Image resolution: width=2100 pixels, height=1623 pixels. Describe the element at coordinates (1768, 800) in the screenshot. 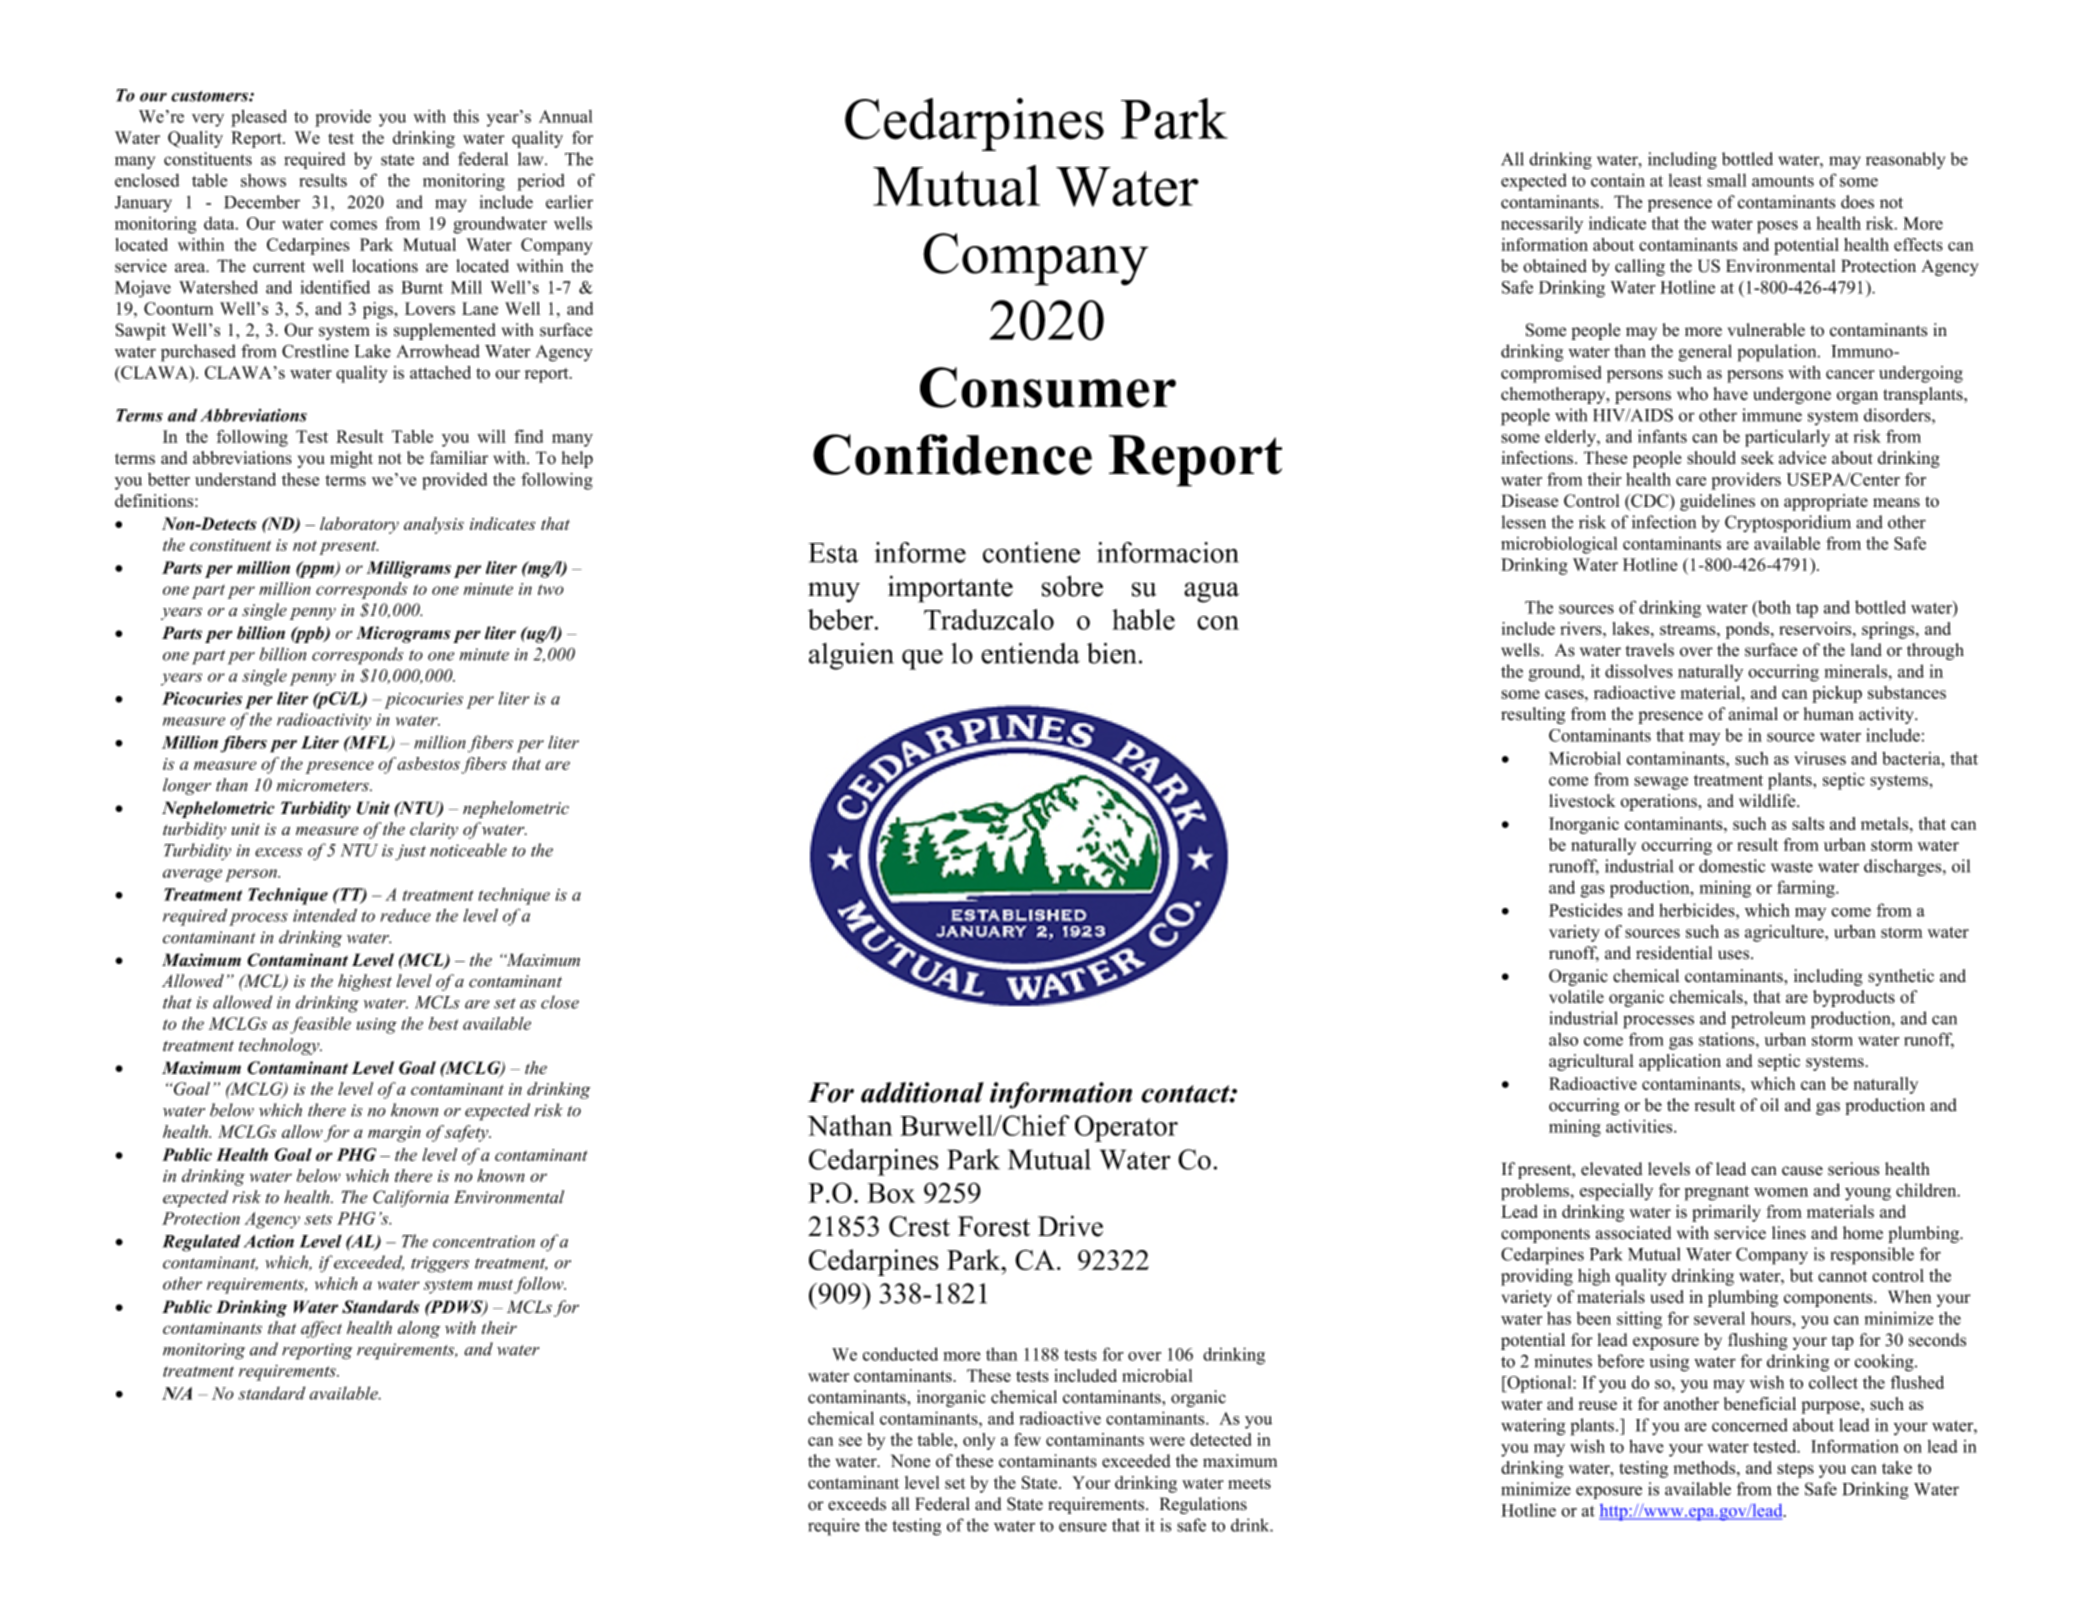

I see `wildlife` at that location.
